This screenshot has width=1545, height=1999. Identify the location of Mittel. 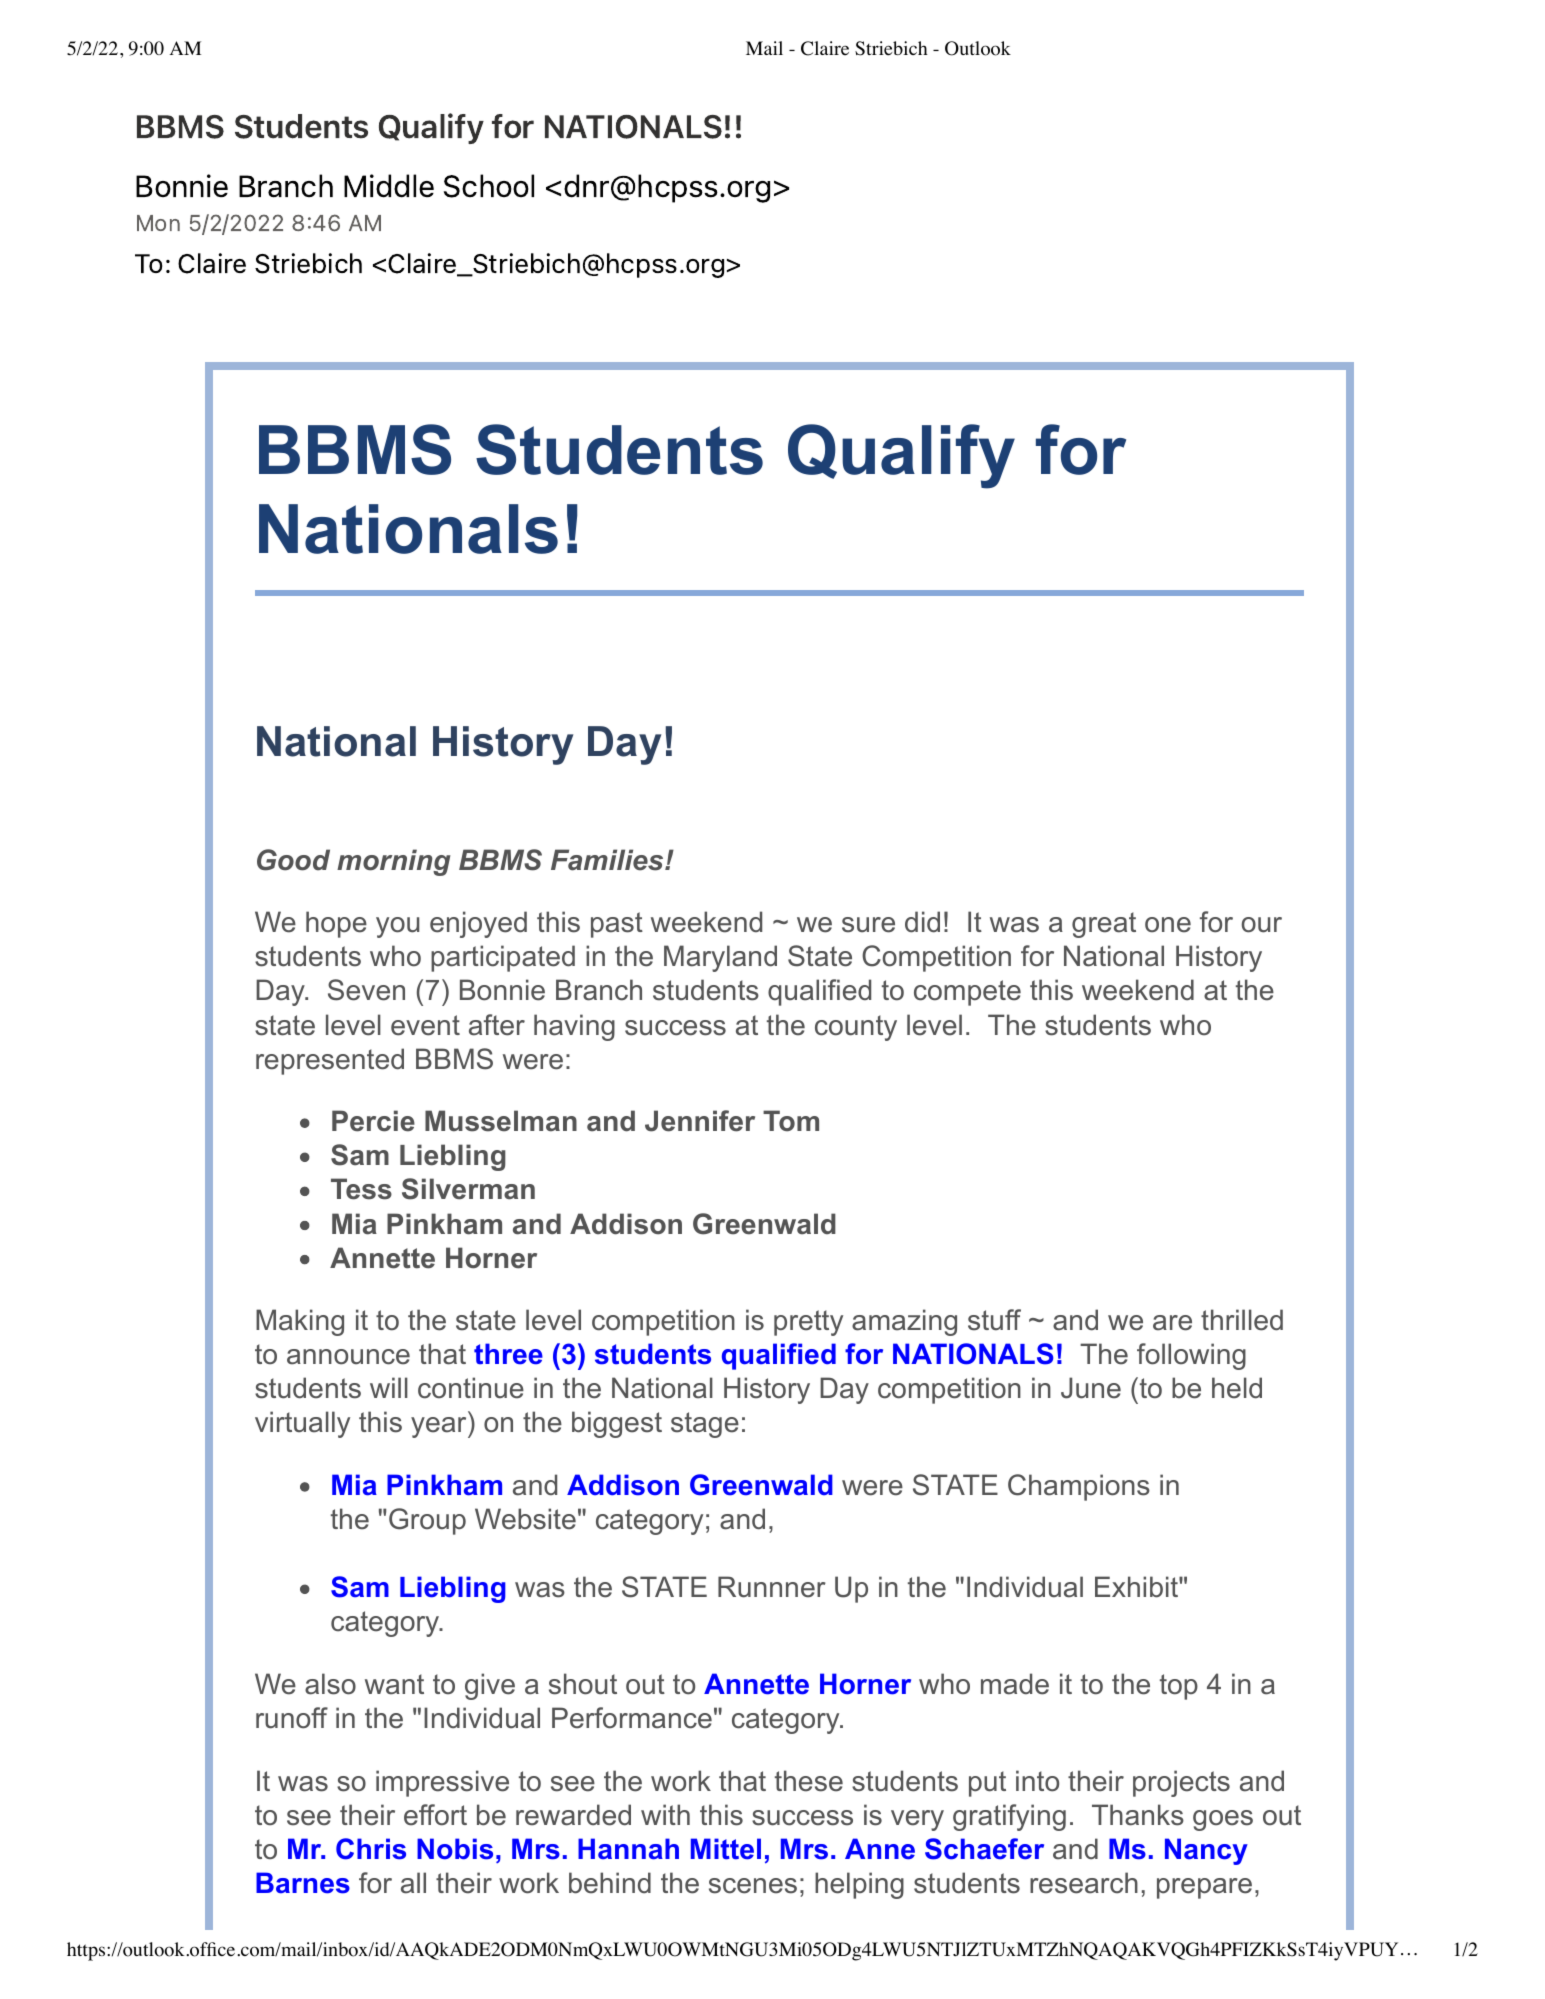
(726, 1849).
